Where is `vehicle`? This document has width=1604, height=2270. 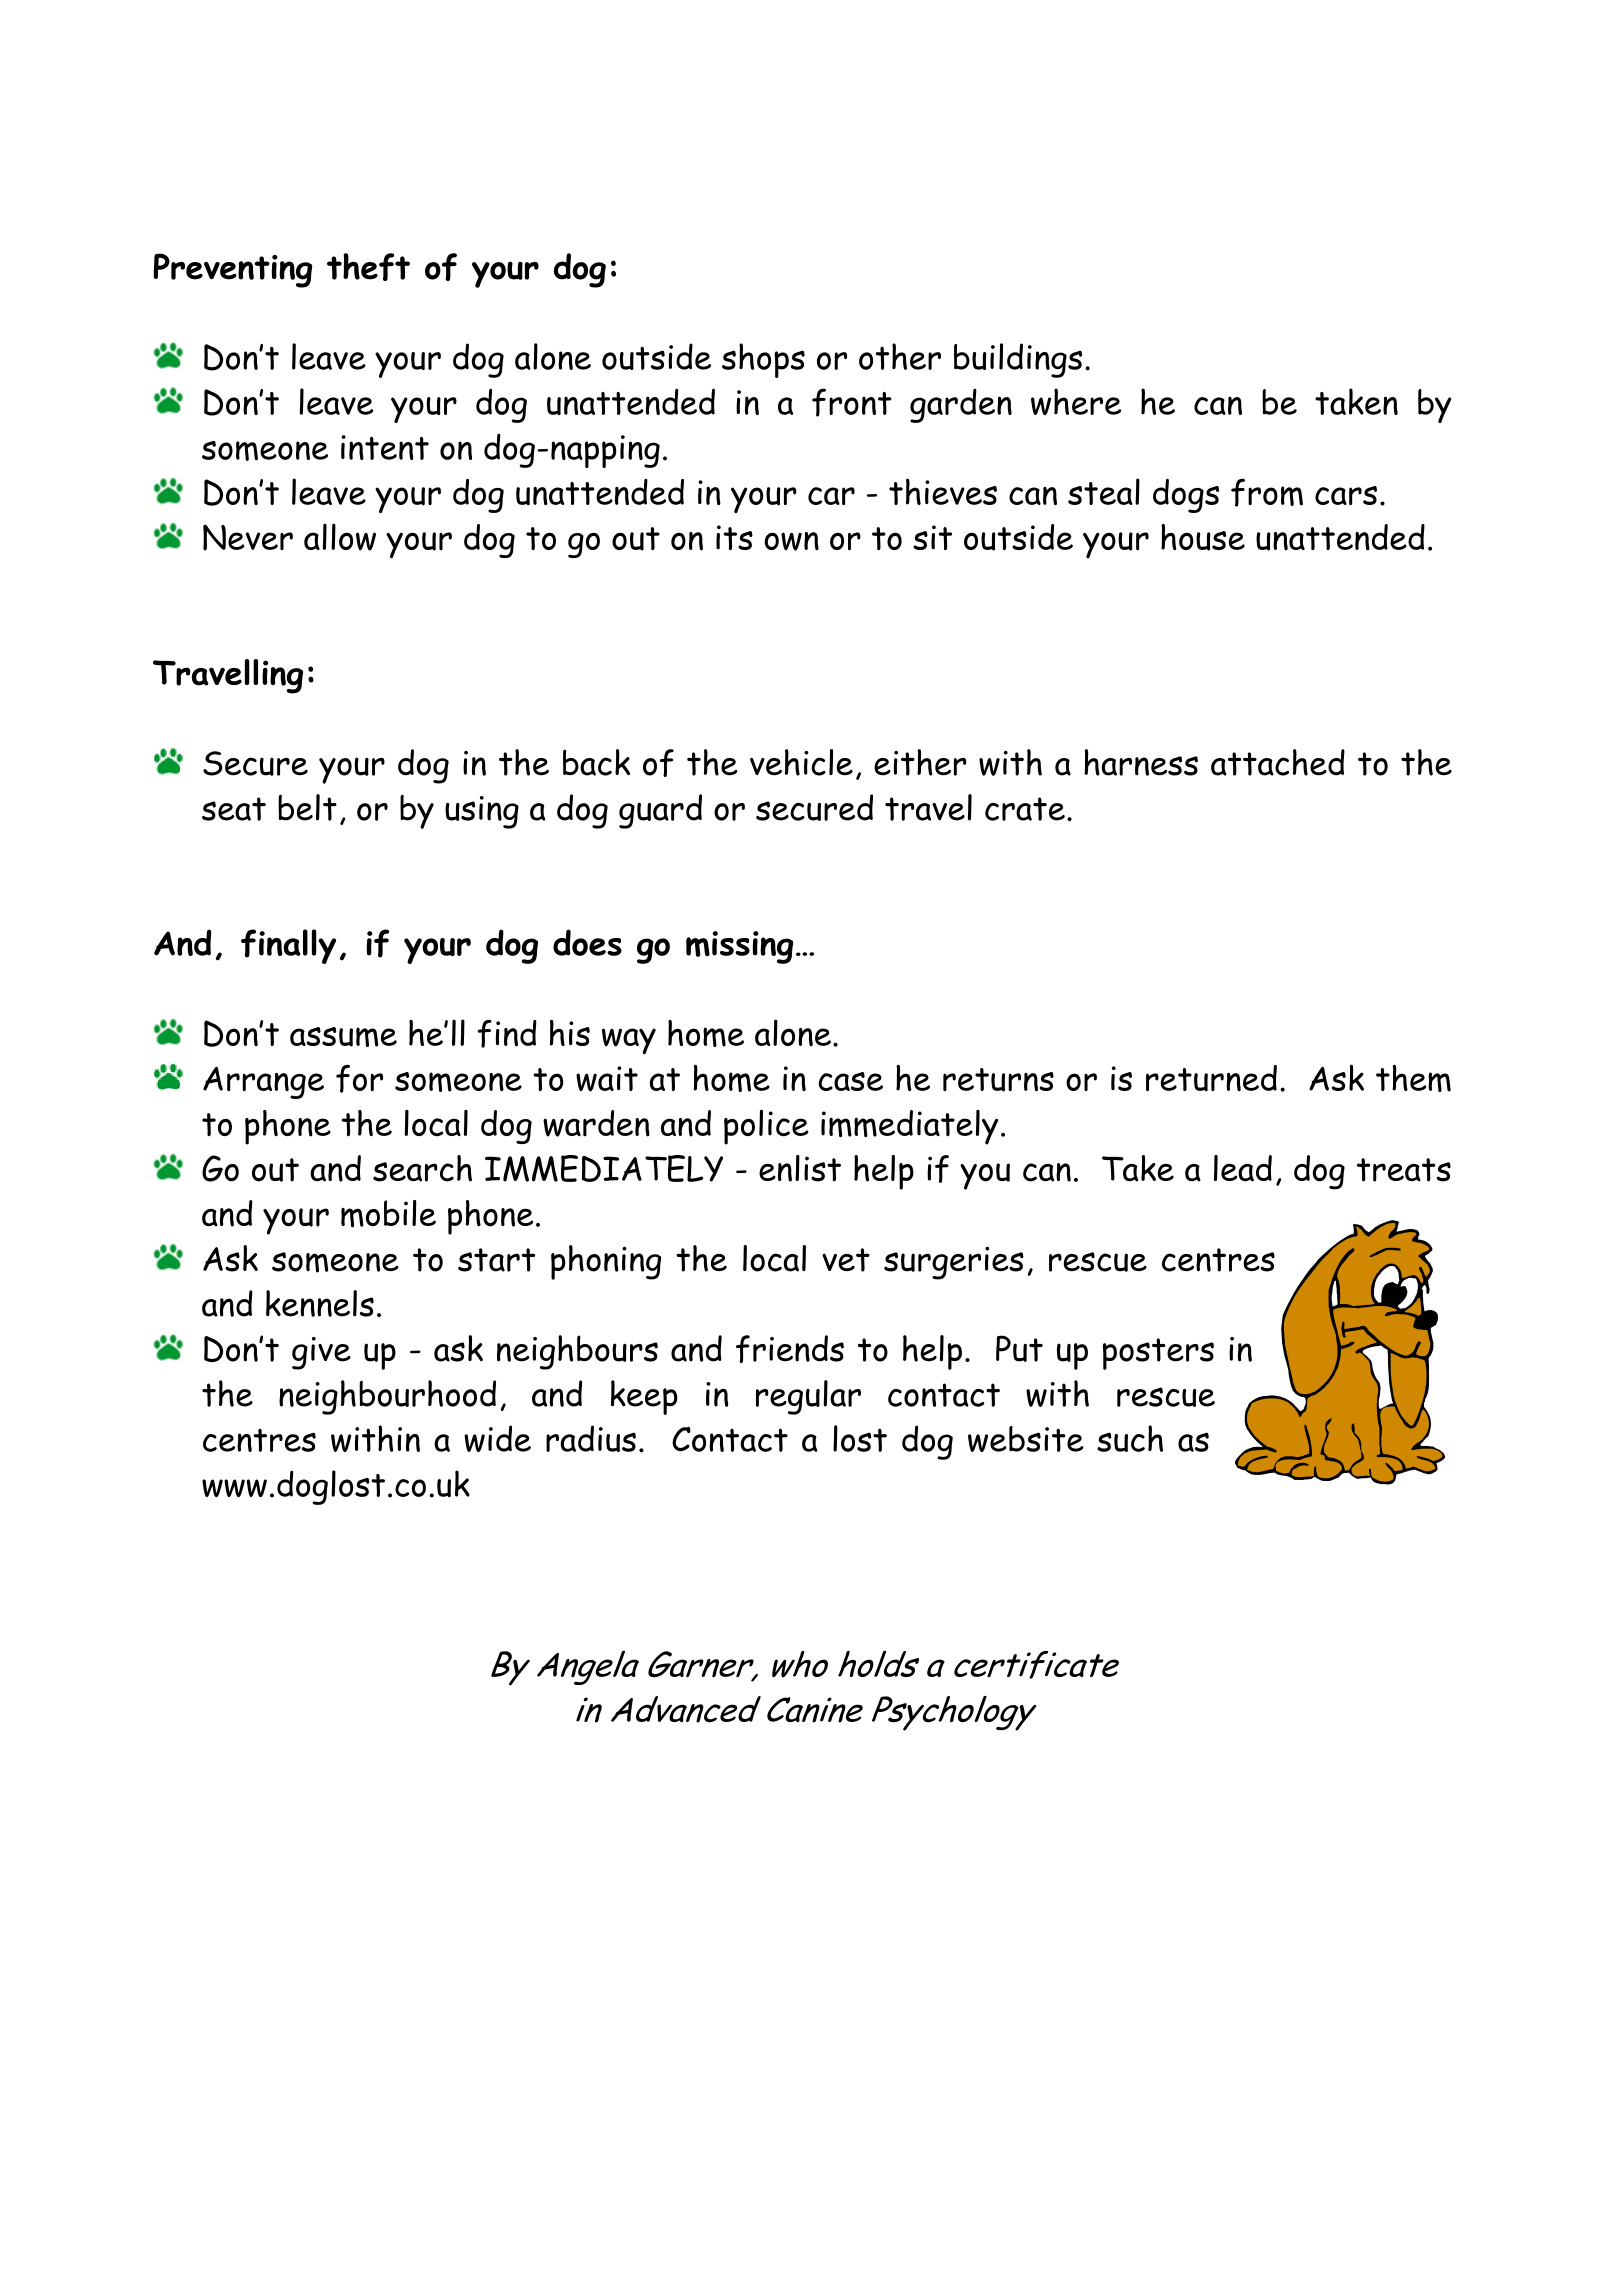 vehicle is located at coordinates (801, 762).
